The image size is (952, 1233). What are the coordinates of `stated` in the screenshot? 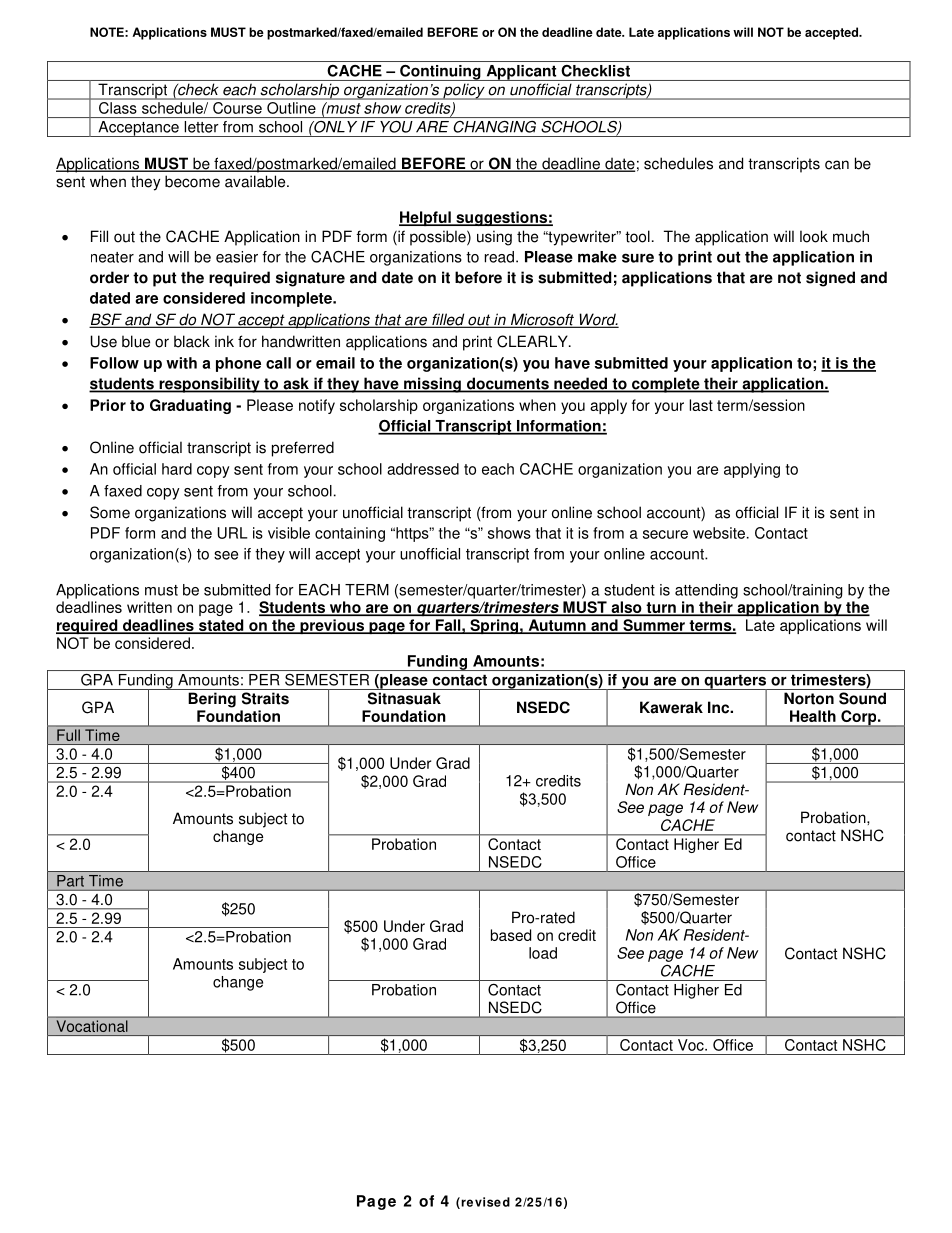 It's located at (221, 626).
